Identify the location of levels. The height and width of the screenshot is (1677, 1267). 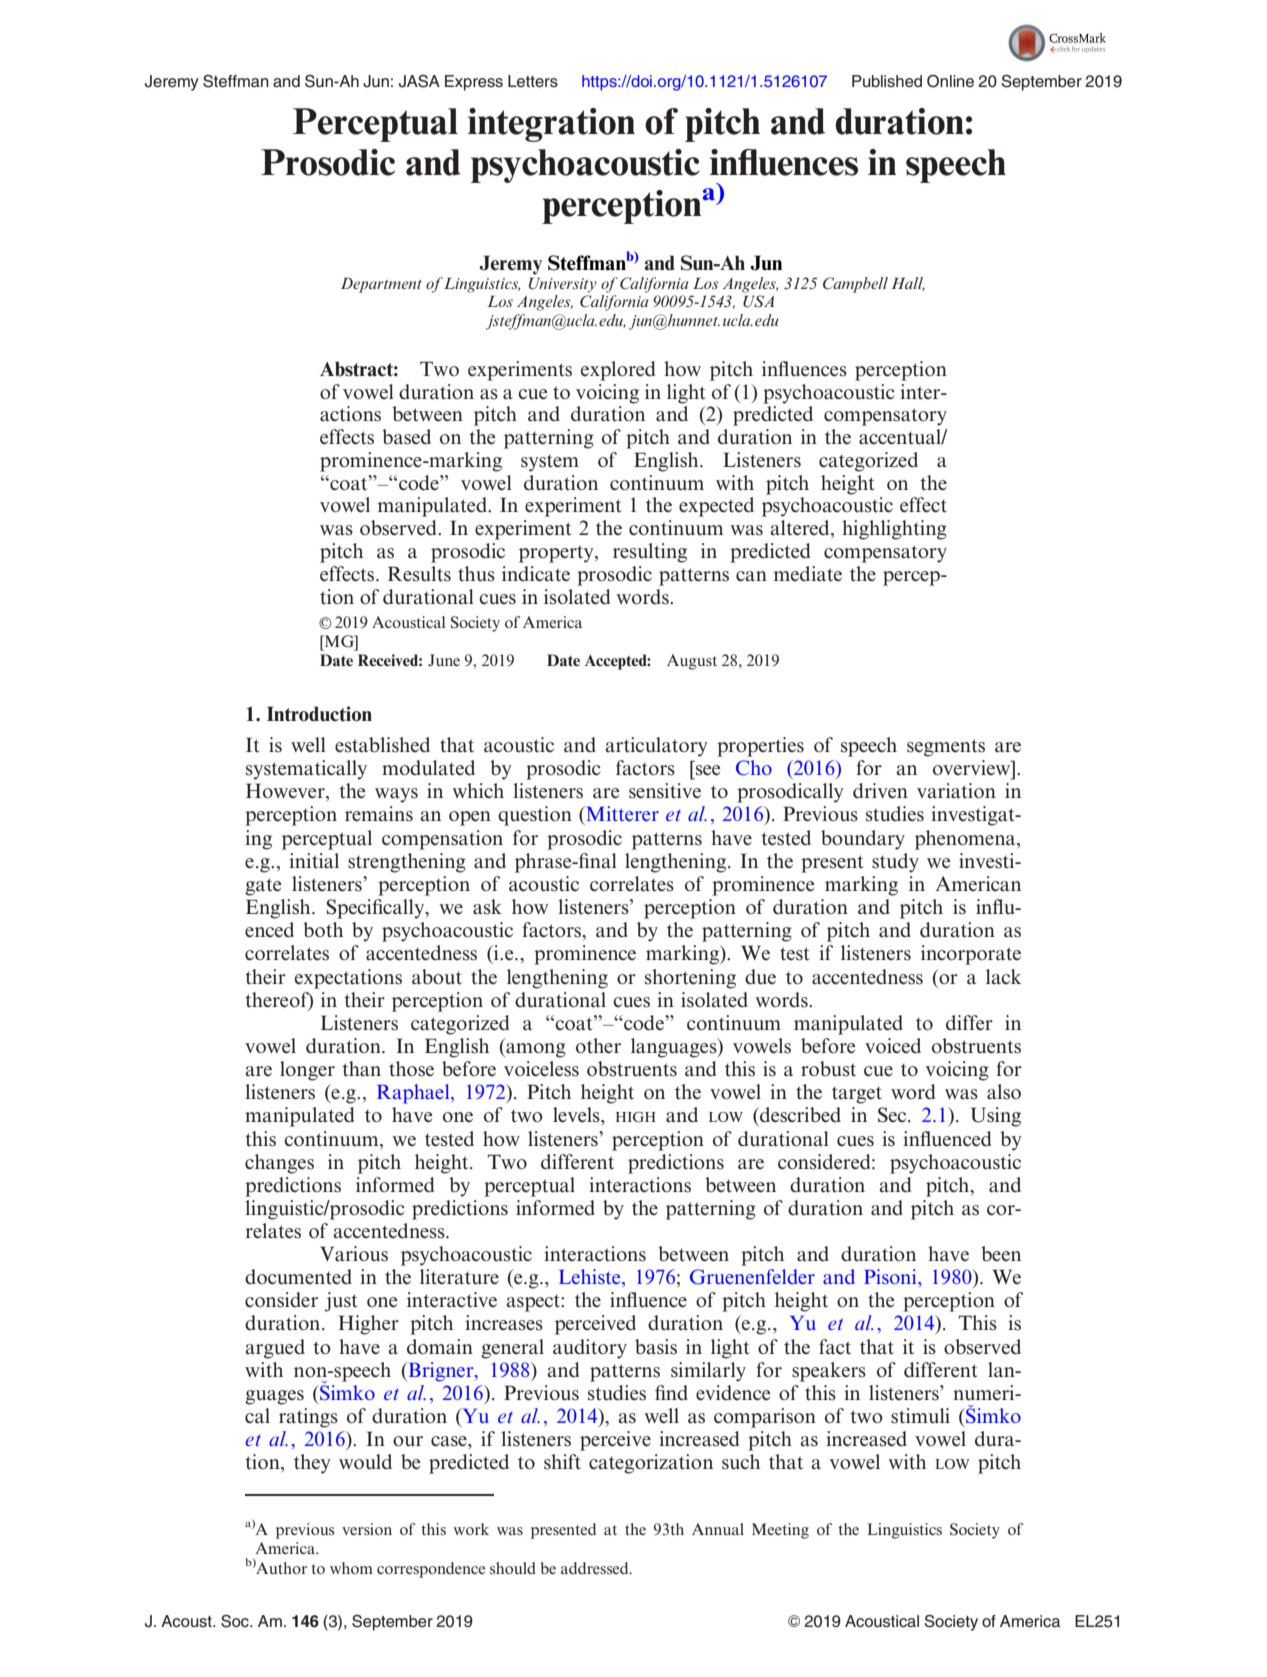
(577, 1115).
